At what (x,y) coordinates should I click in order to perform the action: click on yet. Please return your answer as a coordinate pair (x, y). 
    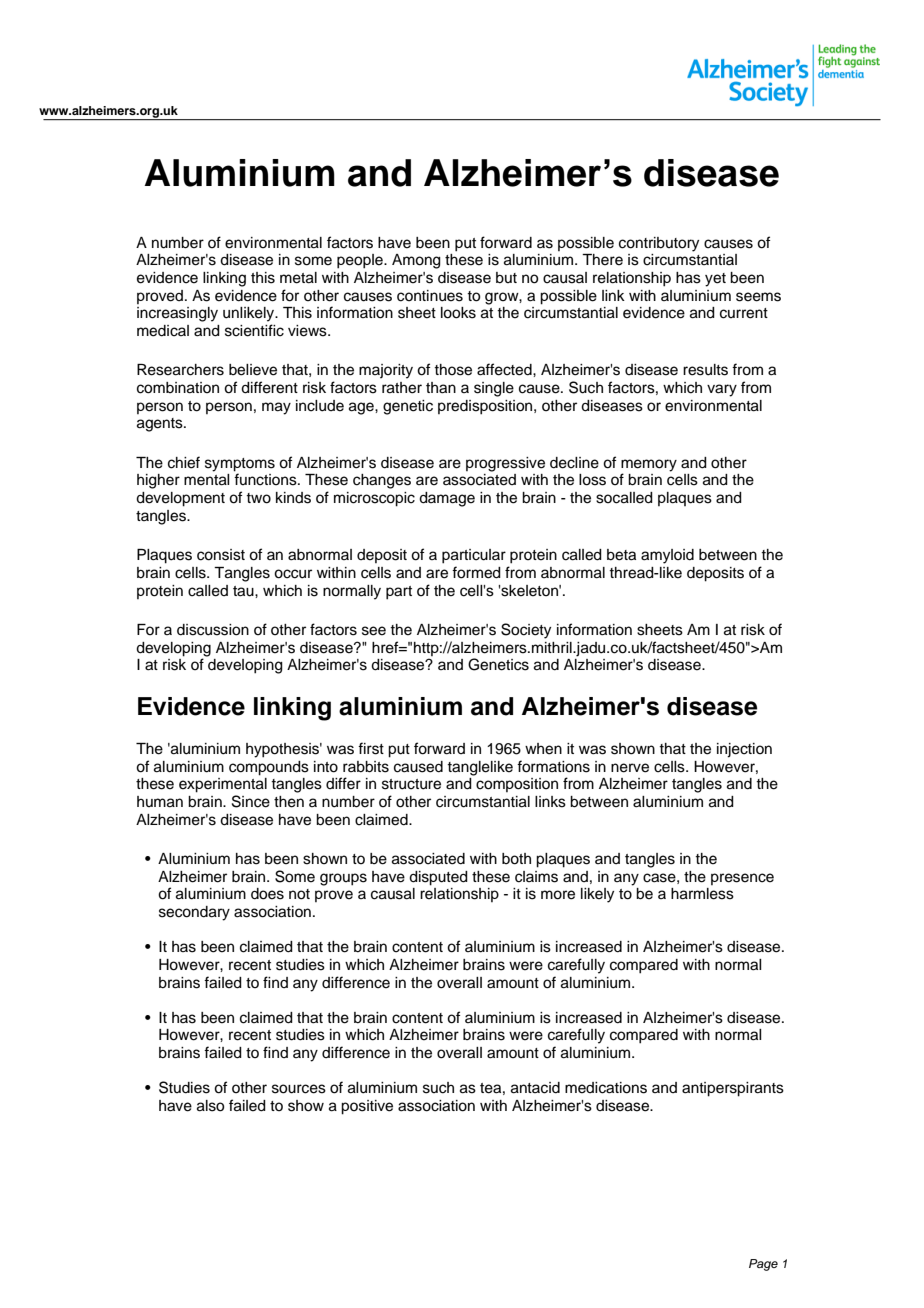
    Looking at the image, I should click on (715, 280).
